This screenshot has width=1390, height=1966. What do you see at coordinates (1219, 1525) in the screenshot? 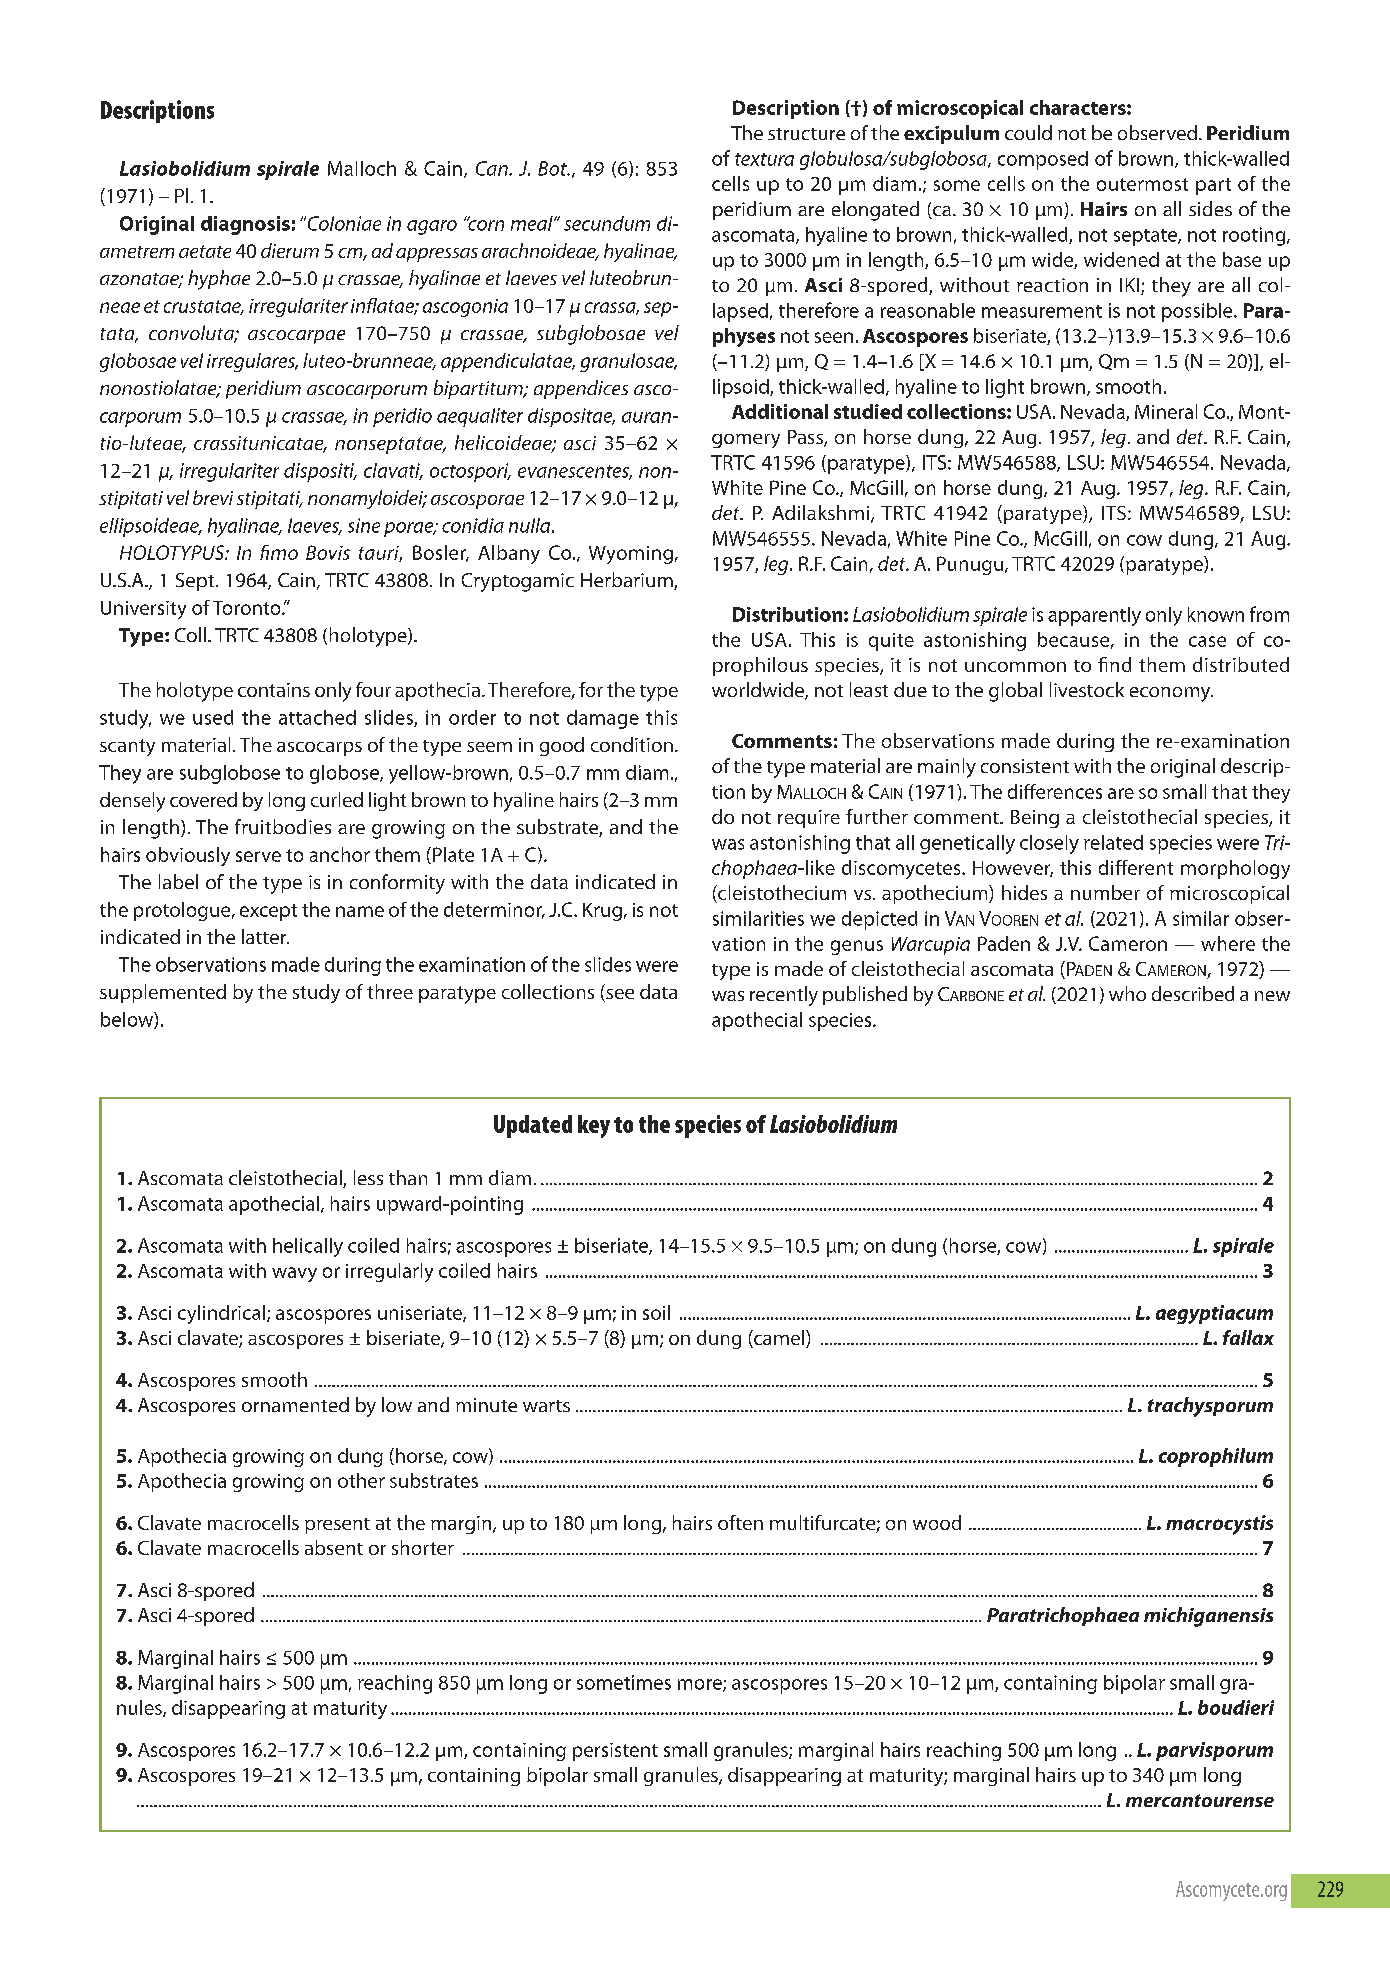
I see `macrocystis` at bounding box center [1219, 1525].
